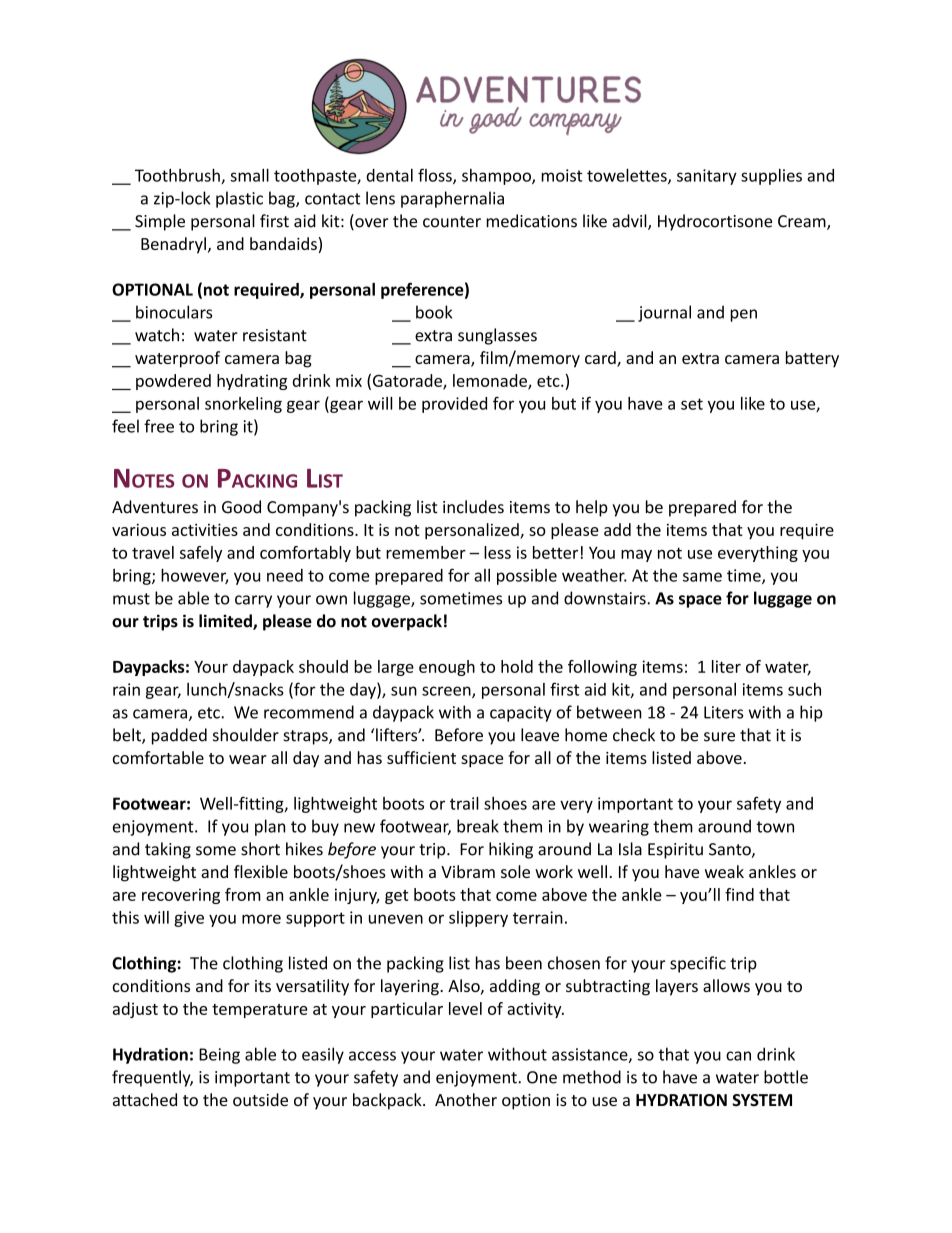  I want to click on set, so click(692, 404).
